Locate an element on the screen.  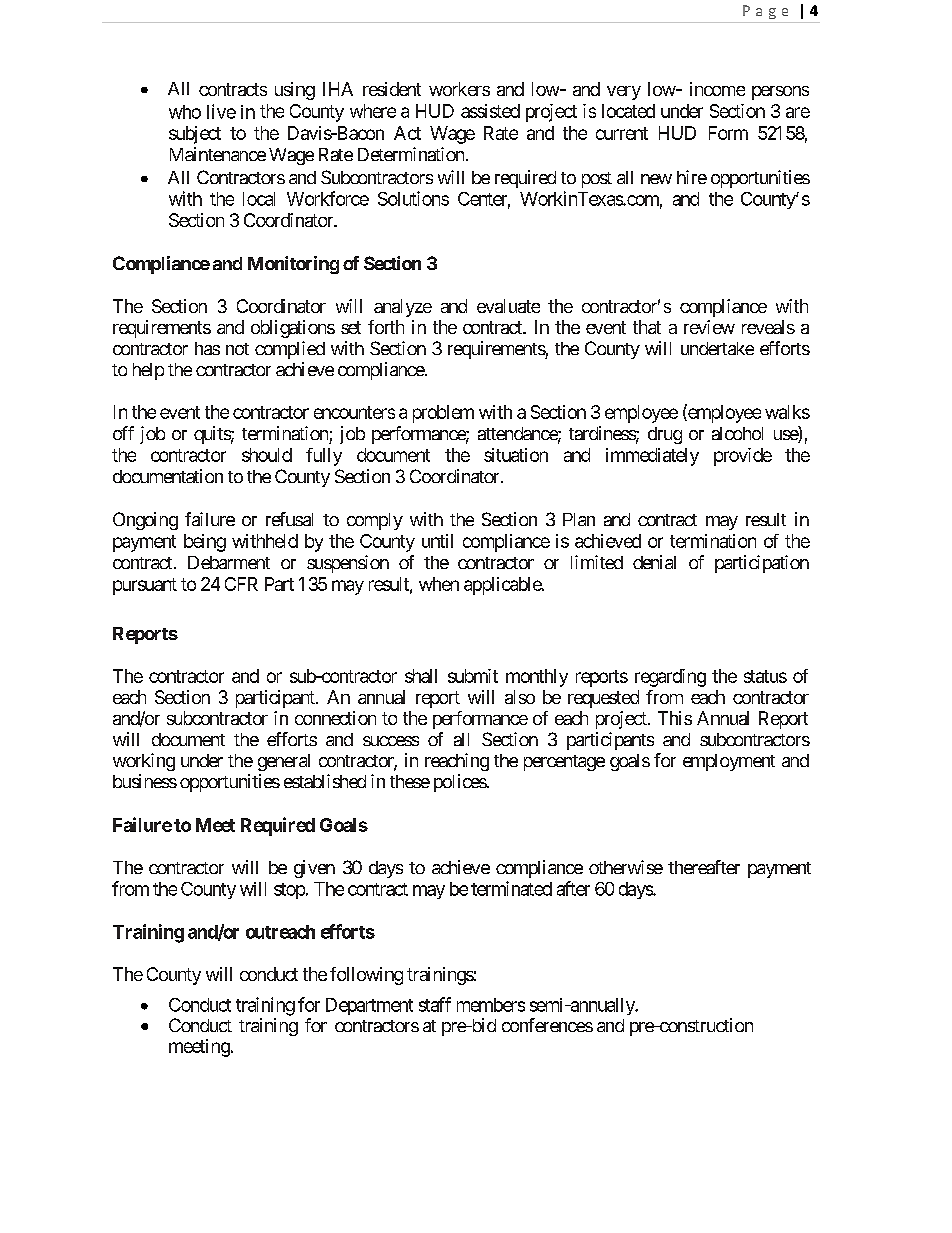
provide is located at coordinates (743, 457).
